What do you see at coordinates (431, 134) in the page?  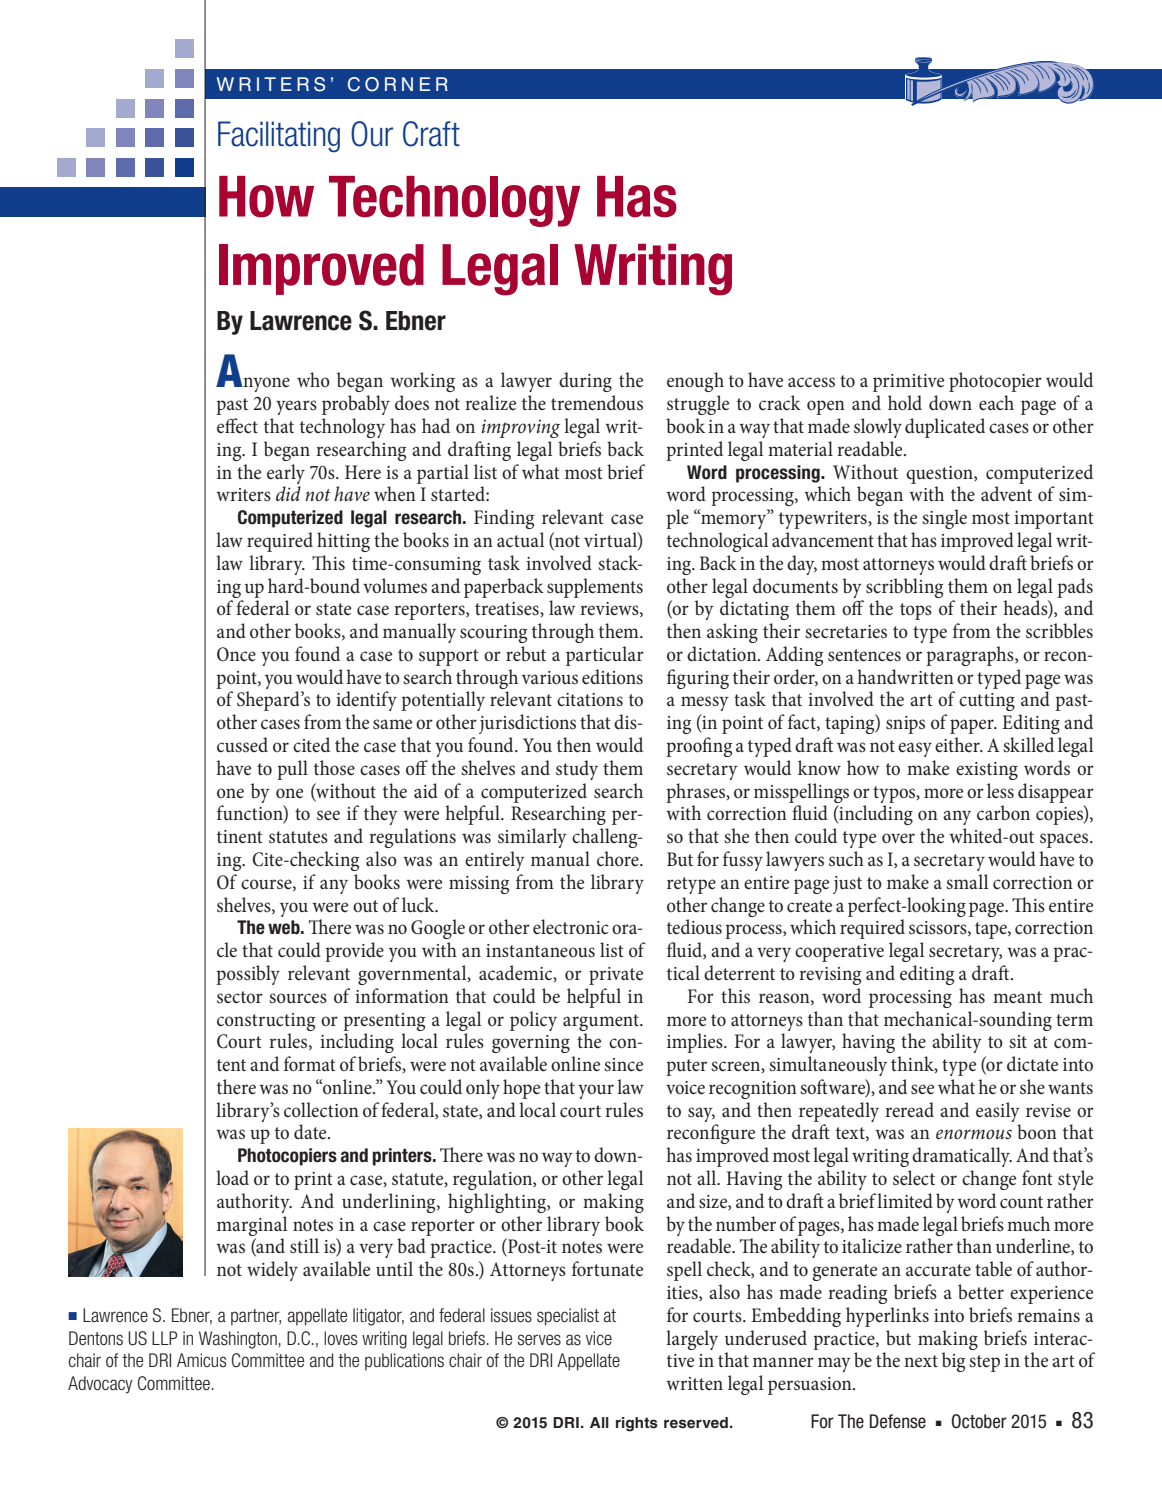 I see `Craft` at bounding box center [431, 134].
